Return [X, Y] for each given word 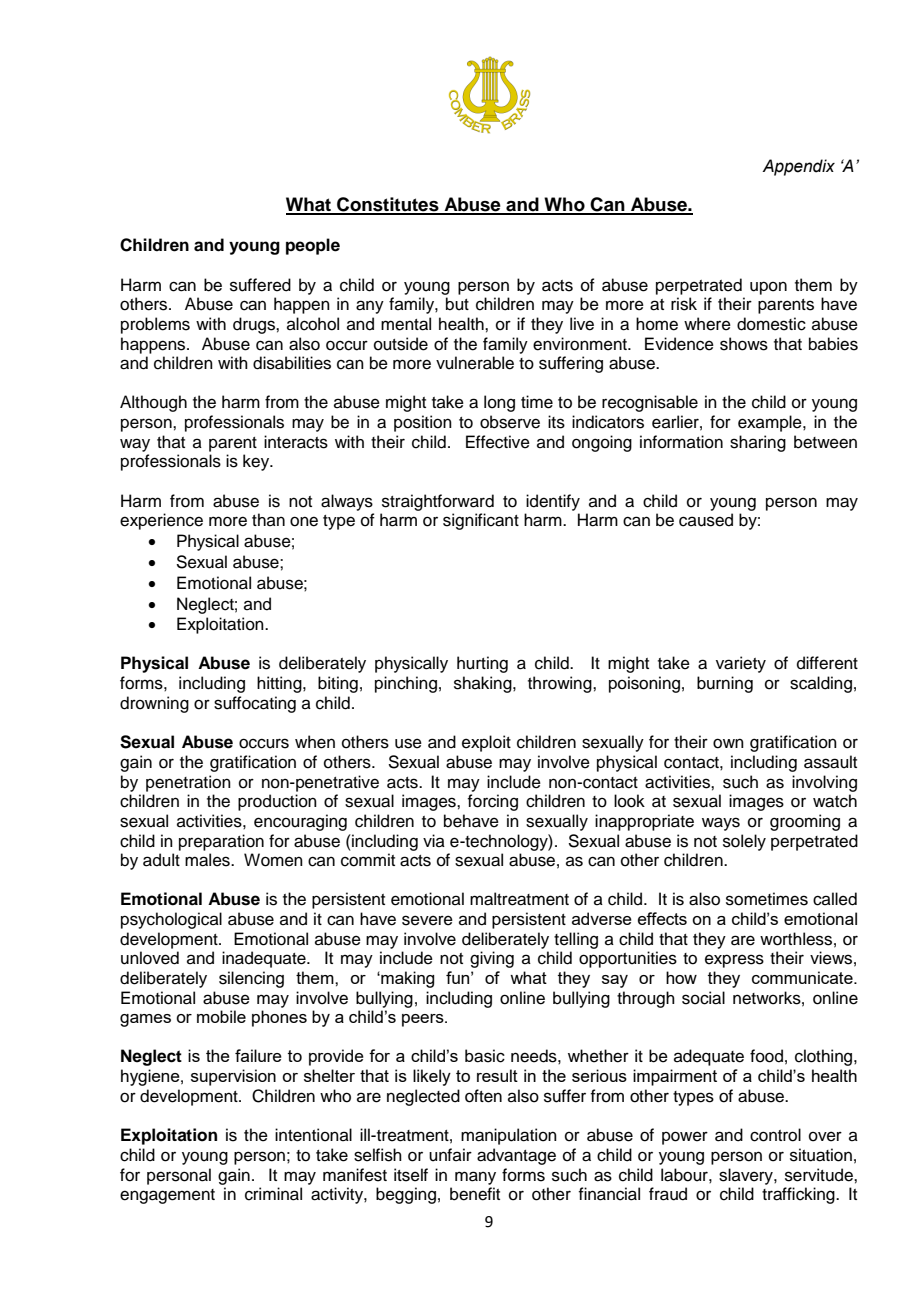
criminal [273, 1194]
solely [744, 842]
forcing [492, 802]
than [268, 519]
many [475, 1178]
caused [706, 520]
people [313, 246]
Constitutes [388, 205]
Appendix [798, 167]
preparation [221, 842]
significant [481, 521]
